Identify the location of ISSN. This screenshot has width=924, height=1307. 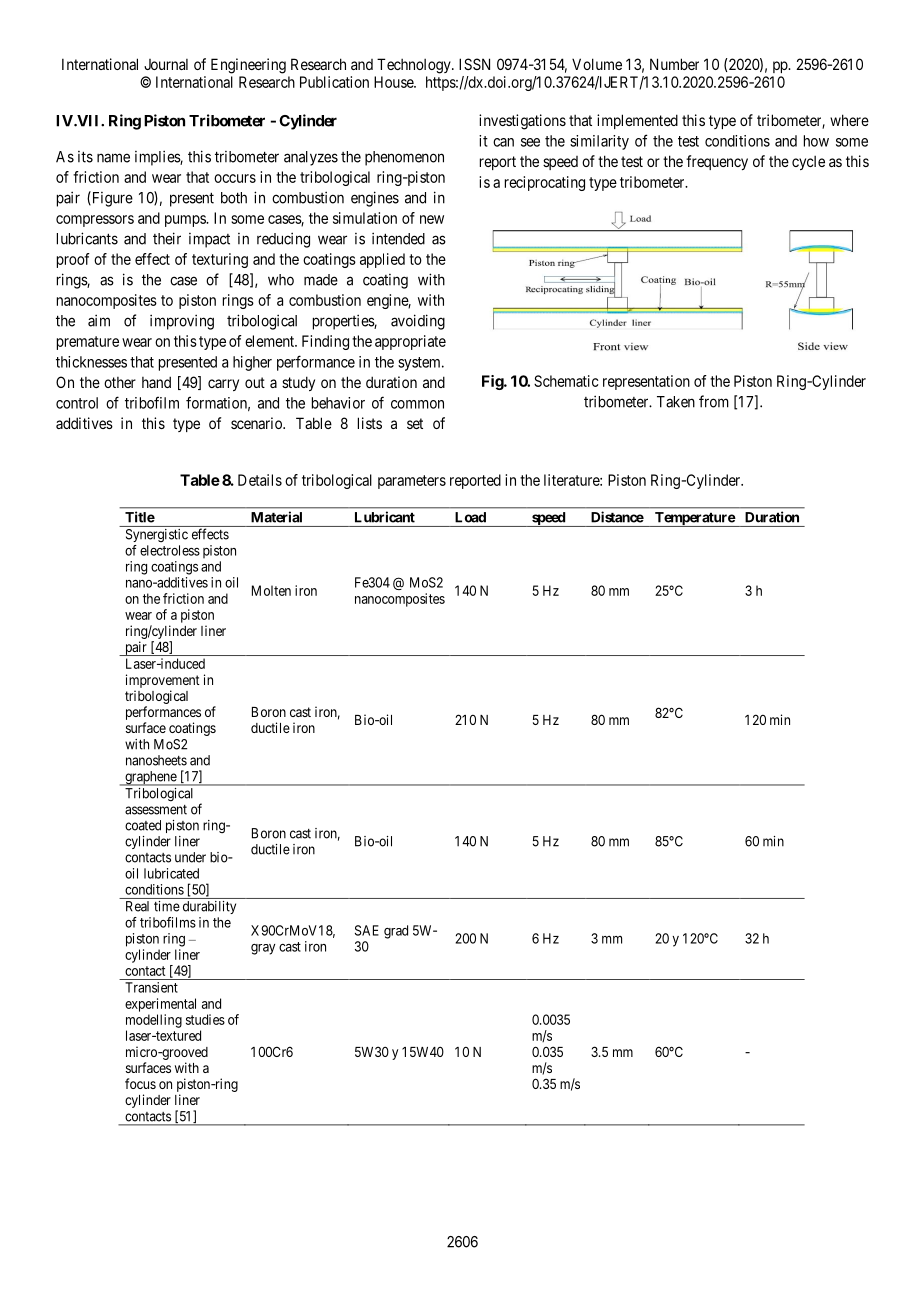
(474, 64).
